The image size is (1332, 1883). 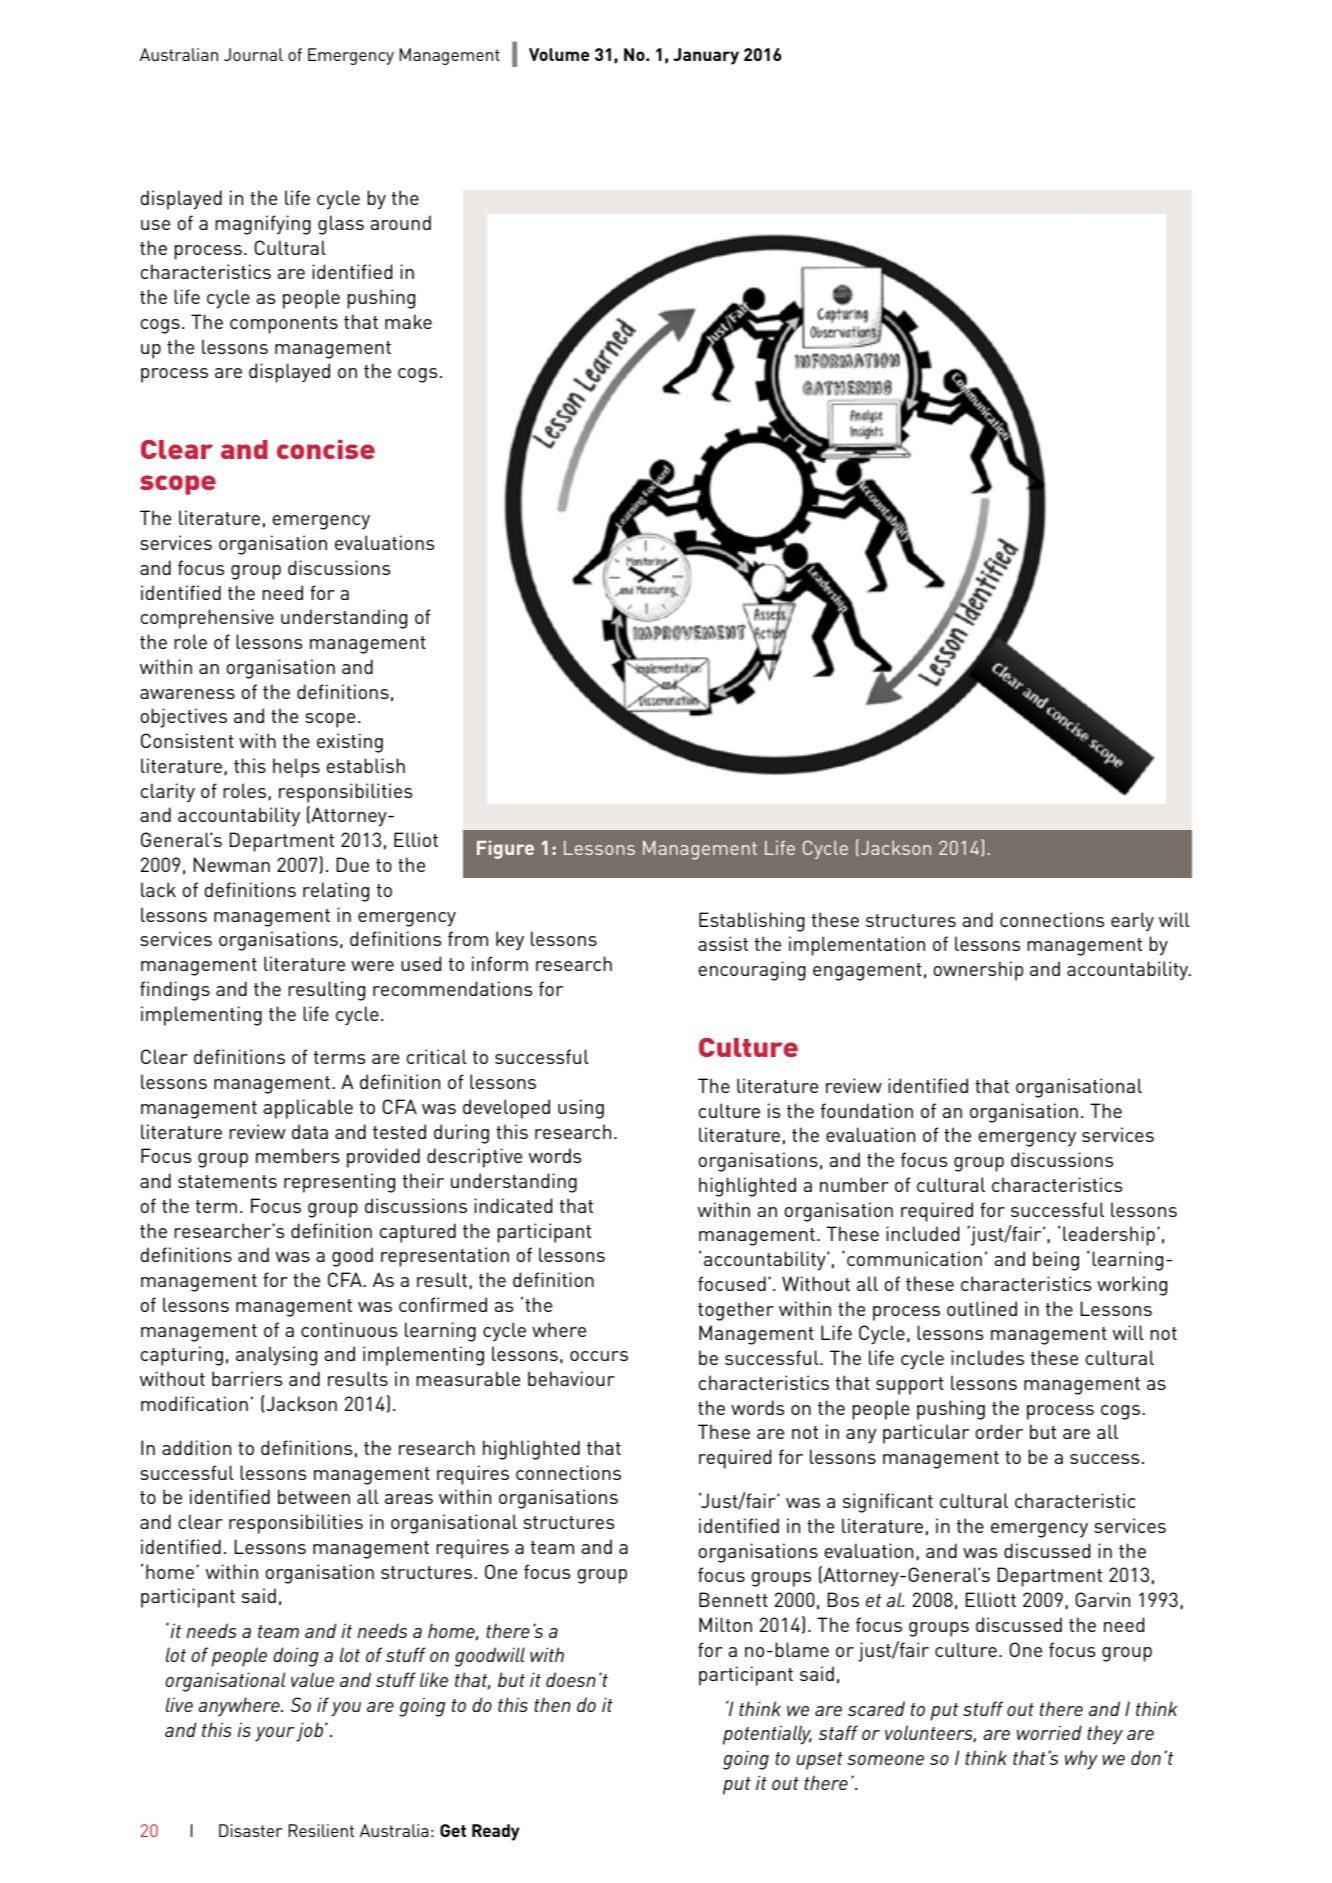 What do you see at coordinates (978, 971) in the screenshot?
I see `ownership` at bounding box center [978, 971].
